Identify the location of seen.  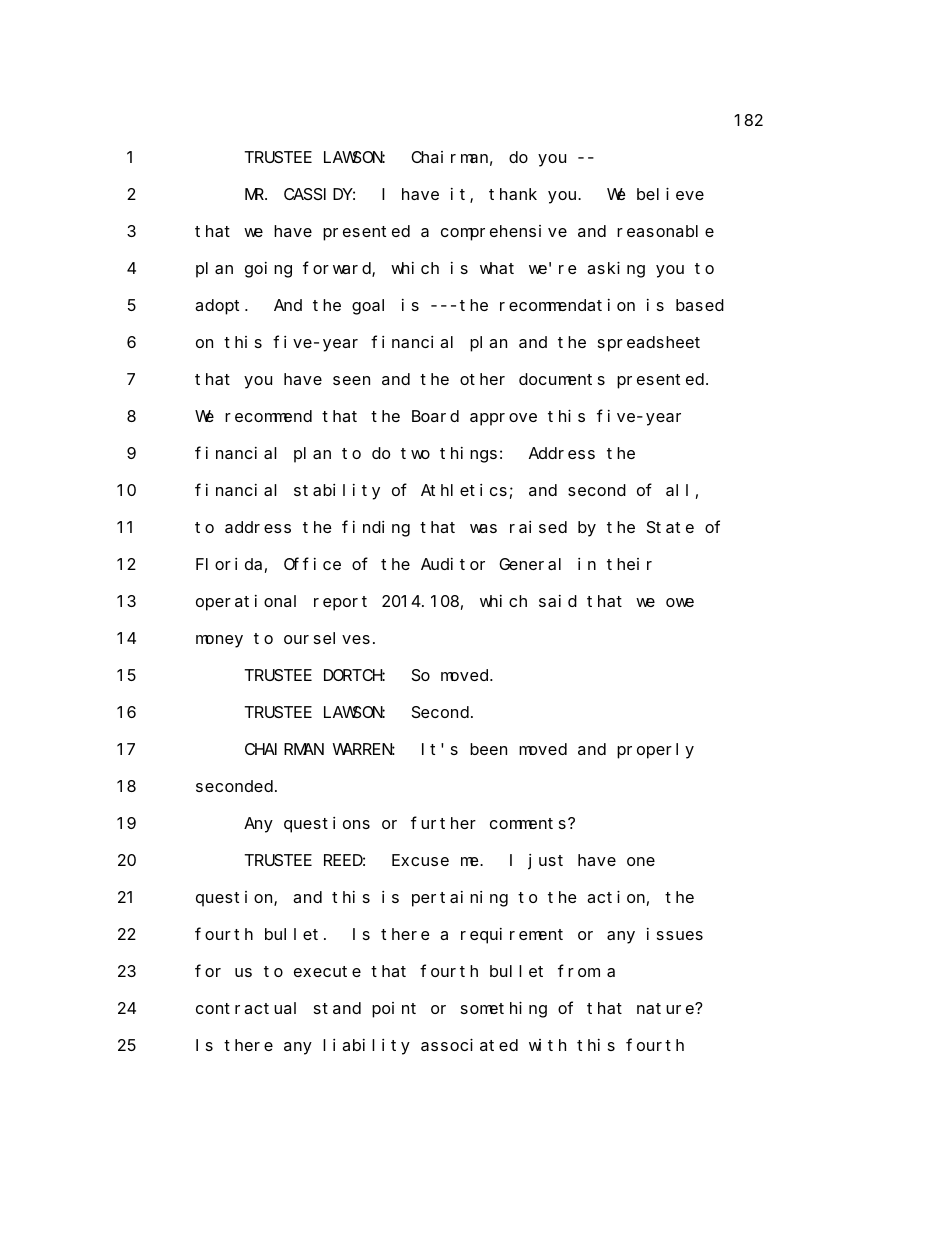
(351, 380).
